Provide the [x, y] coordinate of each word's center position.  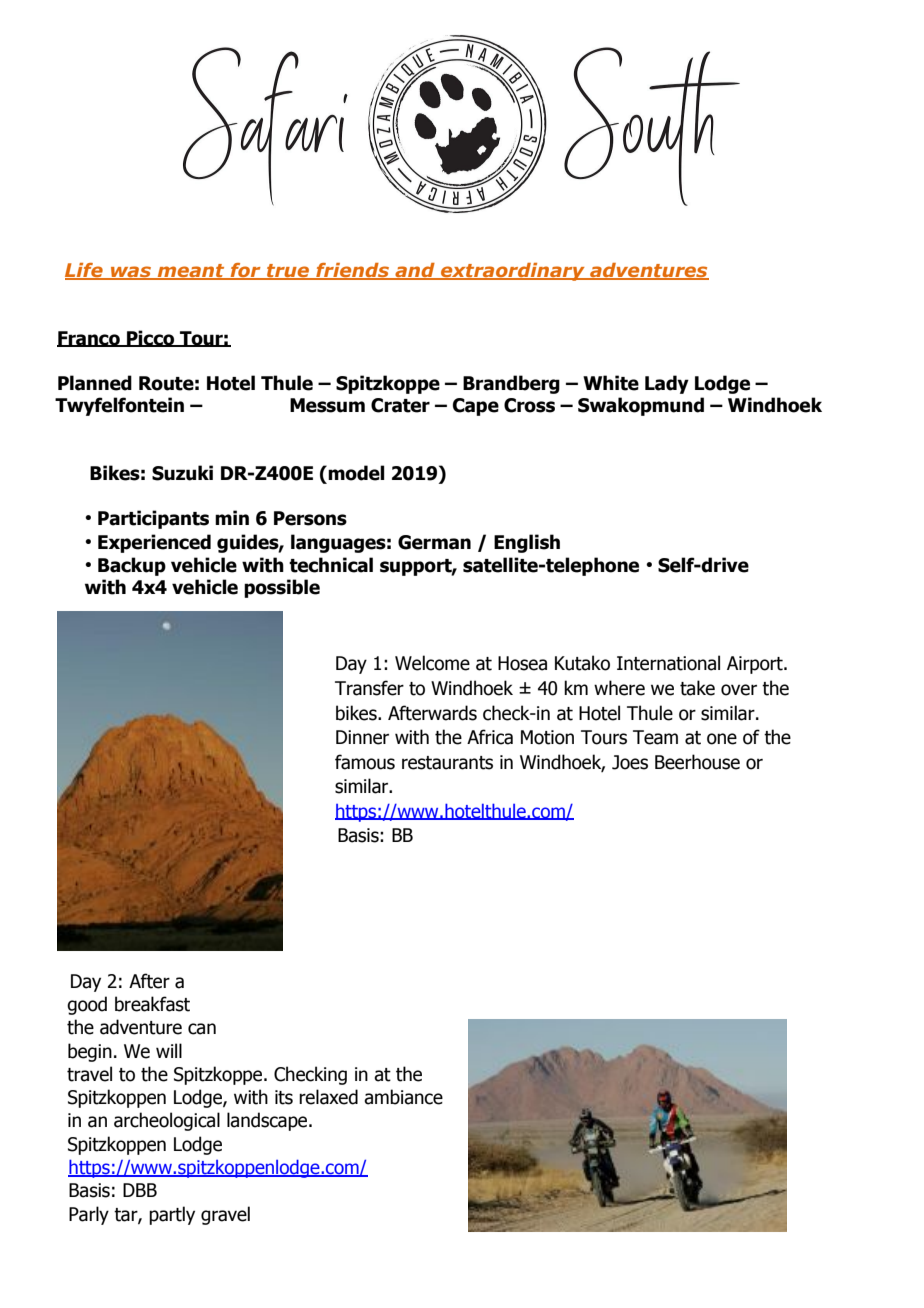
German [434, 542]
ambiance [403, 1097]
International [668, 663]
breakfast [152, 1004]
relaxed [328, 1097]
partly [172, 1215]
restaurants [447, 763]
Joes [630, 762]
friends [352, 271]
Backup [132, 566]
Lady [667, 384]
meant [191, 272]
